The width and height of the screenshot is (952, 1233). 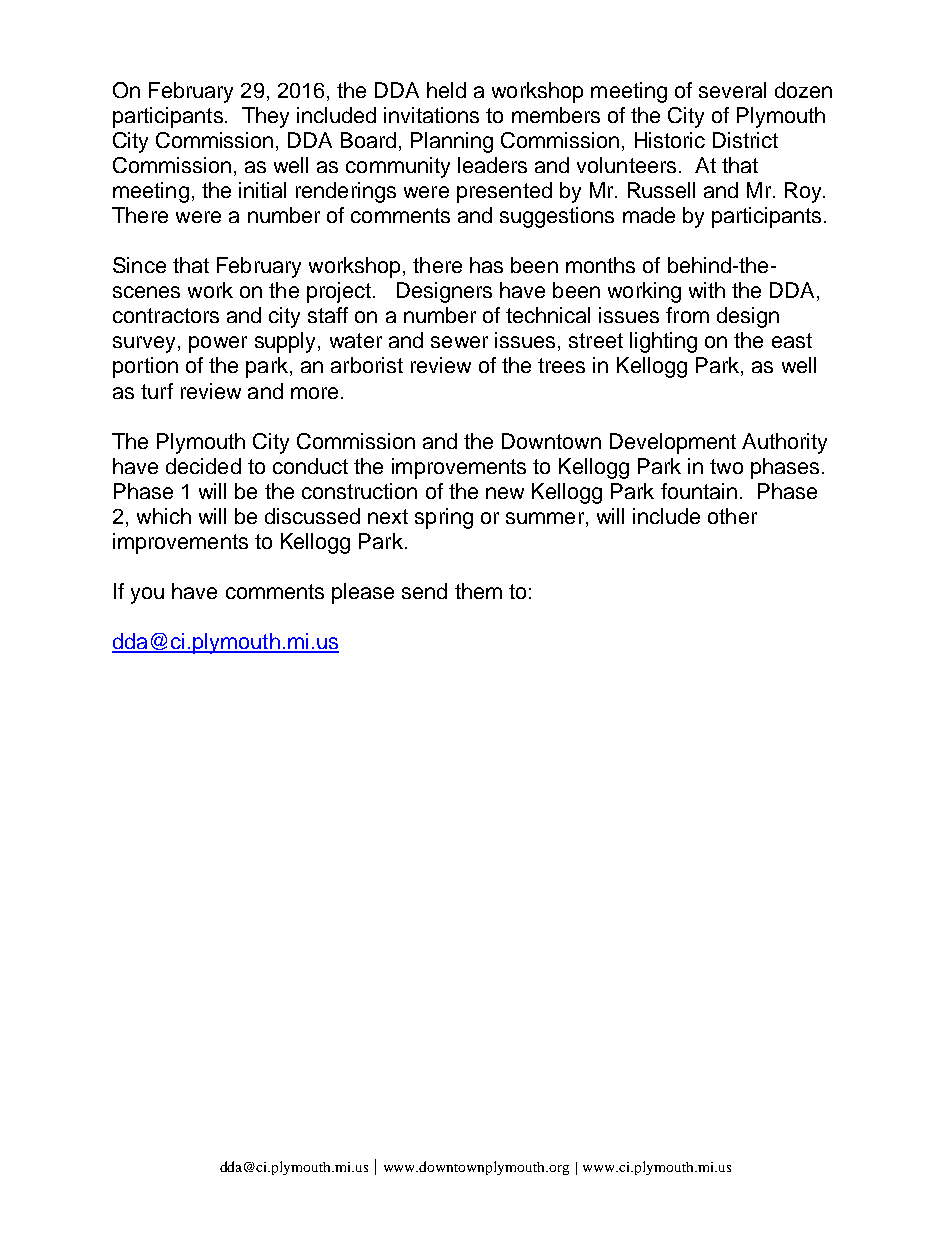 What do you see at coordinates (446, 90) in the screenshot?
I see `held` at bounding box center [446, 90].
